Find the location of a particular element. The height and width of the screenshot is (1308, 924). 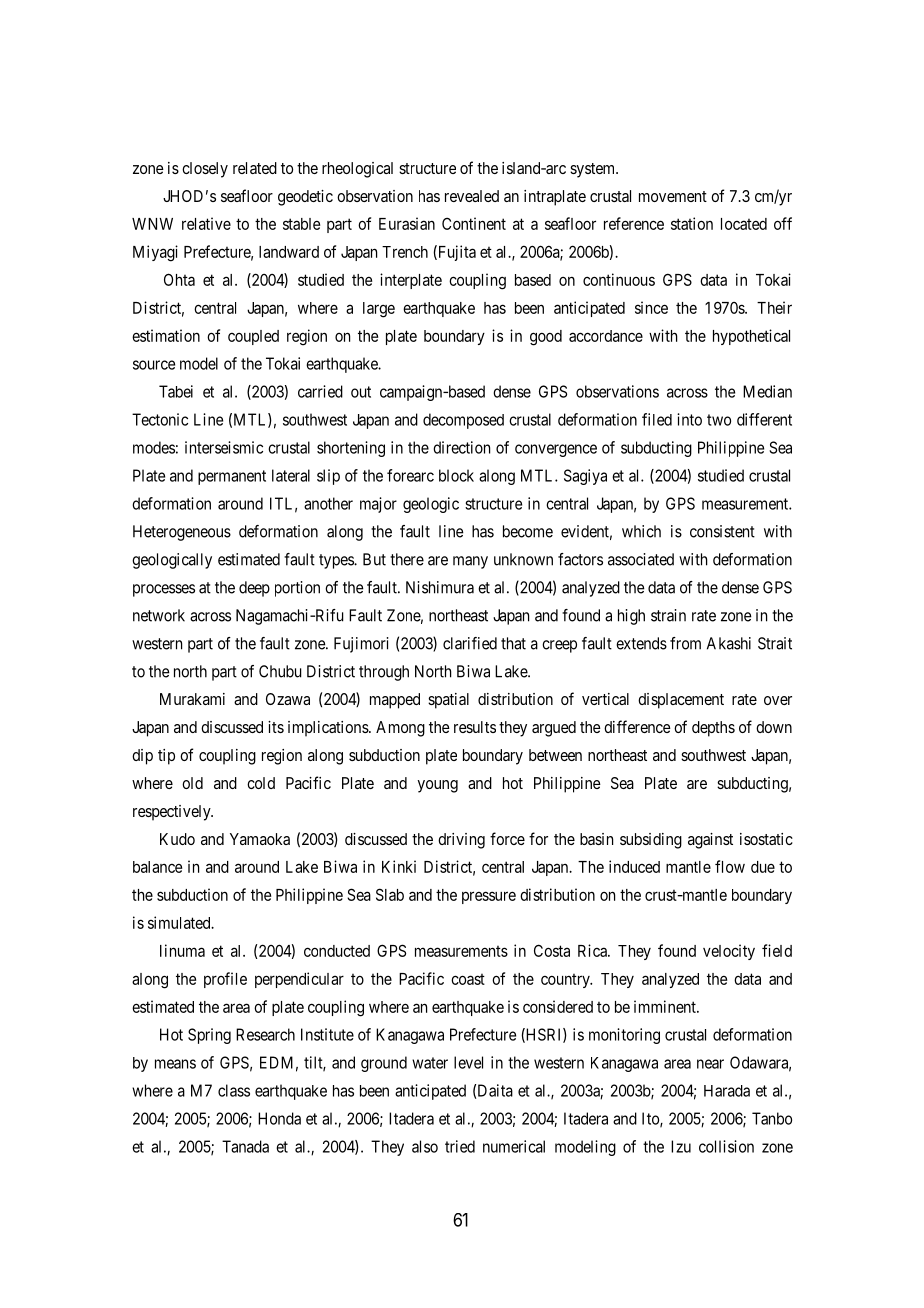

revealed is located at coordinates (472, 196).
